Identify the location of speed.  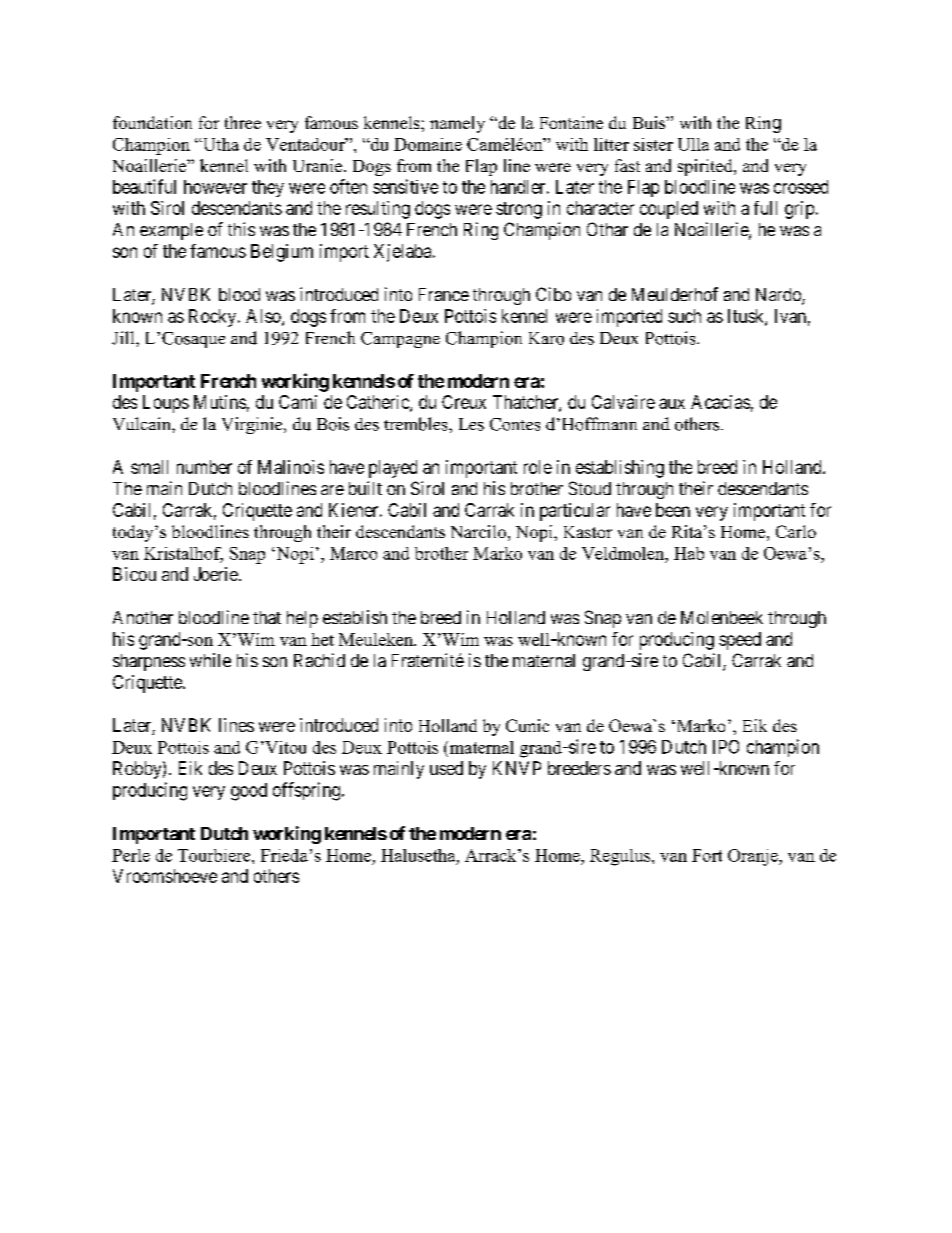
(740, 641).
